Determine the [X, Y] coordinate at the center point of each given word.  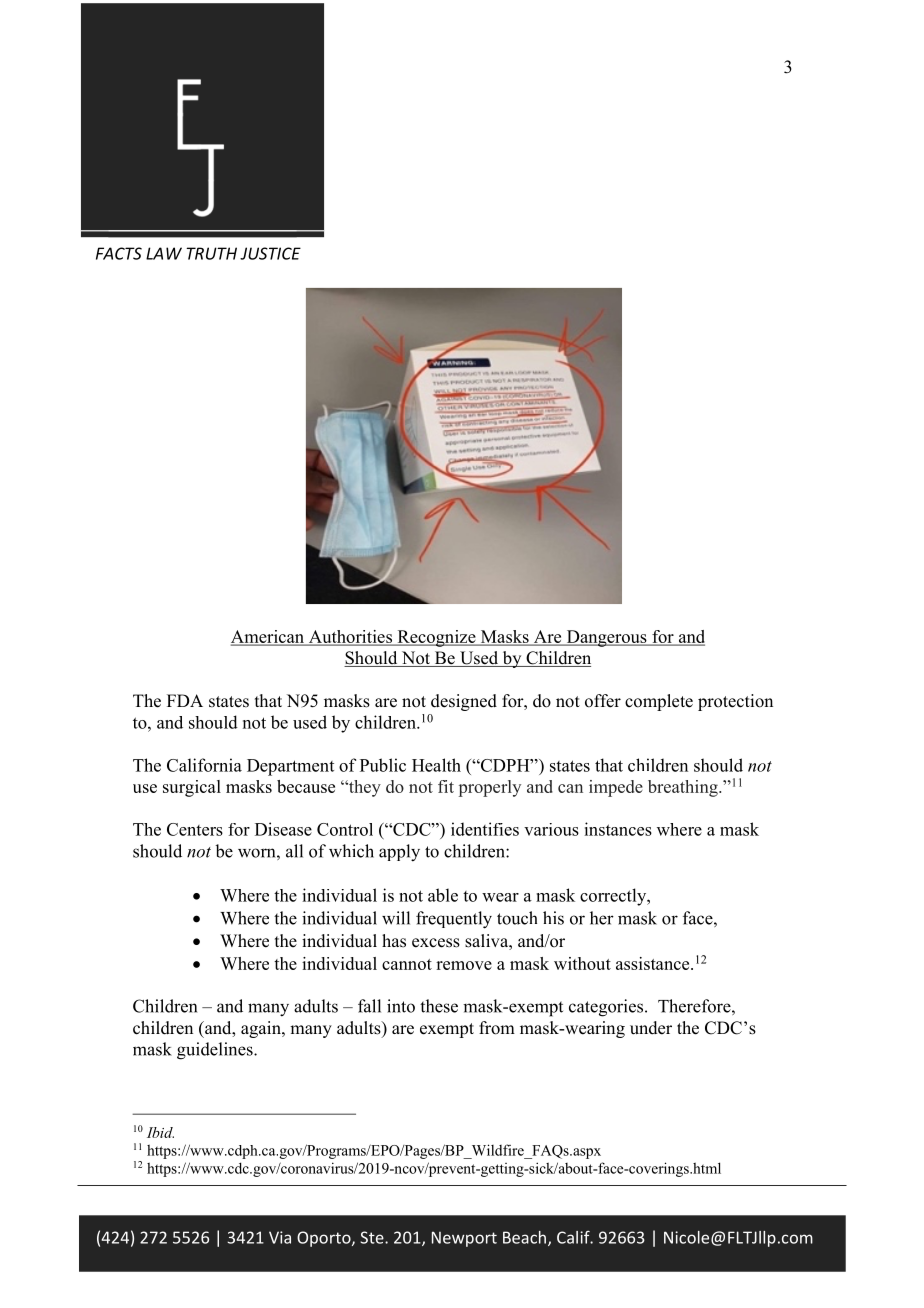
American [269, 638]
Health [436, 765]
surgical [192, 788]
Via [280, 1237]
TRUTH [211, 253]
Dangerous [606, 638]
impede [616, 788]
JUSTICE [270, 253]
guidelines [216, 1051]
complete [659, 702]
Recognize [436, 638]
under [651, 1028]
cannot [407, 964]
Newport [464, 1239]
